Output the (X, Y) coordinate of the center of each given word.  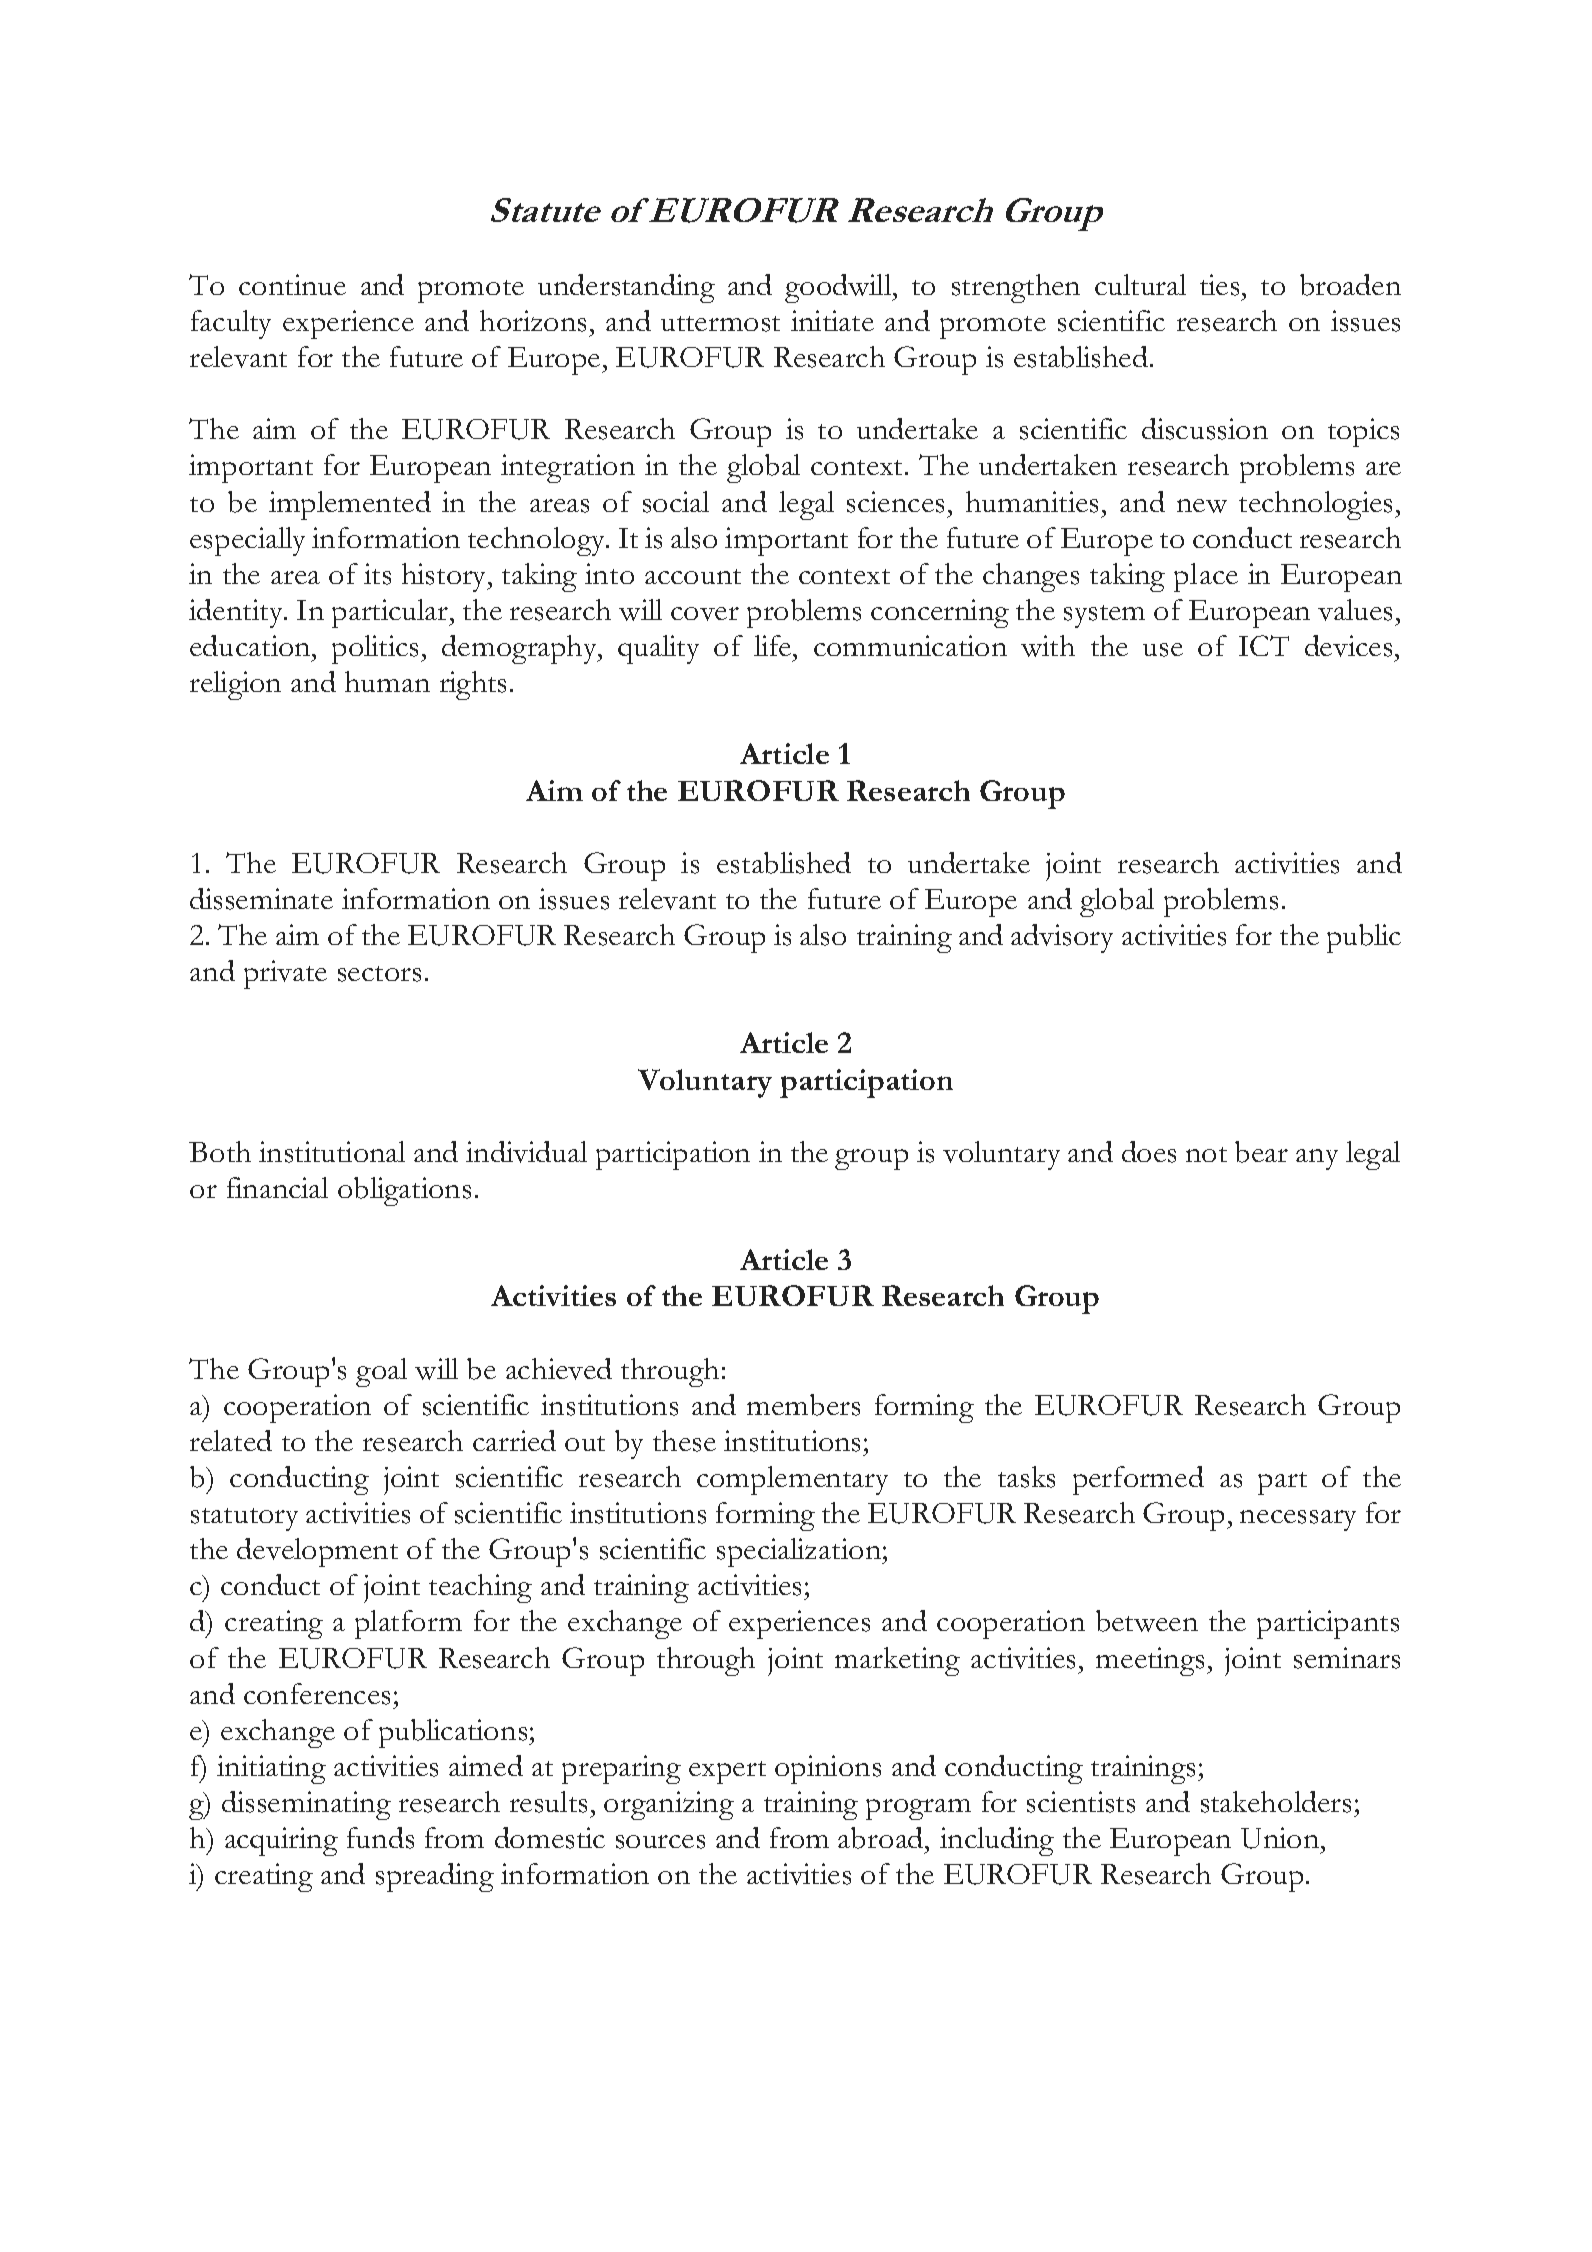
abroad (882, 1838)
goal (381, 1372)
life (774, 645)
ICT (1264, 645)
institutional (332, 1152)
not (1206, 1154)
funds (380, 1838)
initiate (832, 320)
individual (526, 1152)
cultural (1140, 284)
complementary (792, 1480)
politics (377, 649)
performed (1138, 1480)
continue (292, 284)
